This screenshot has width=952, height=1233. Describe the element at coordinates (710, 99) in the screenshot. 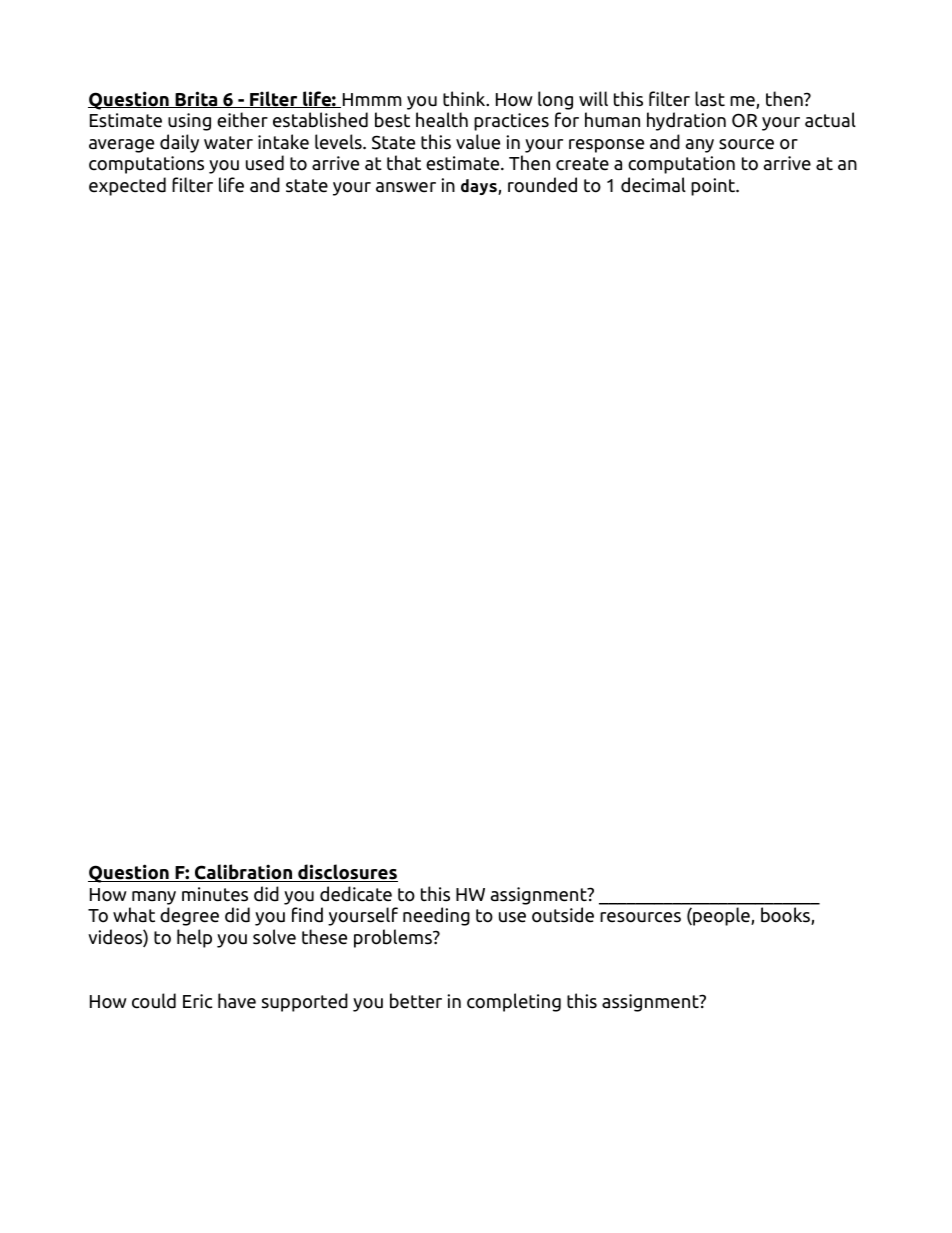

I see `last` at that location.
